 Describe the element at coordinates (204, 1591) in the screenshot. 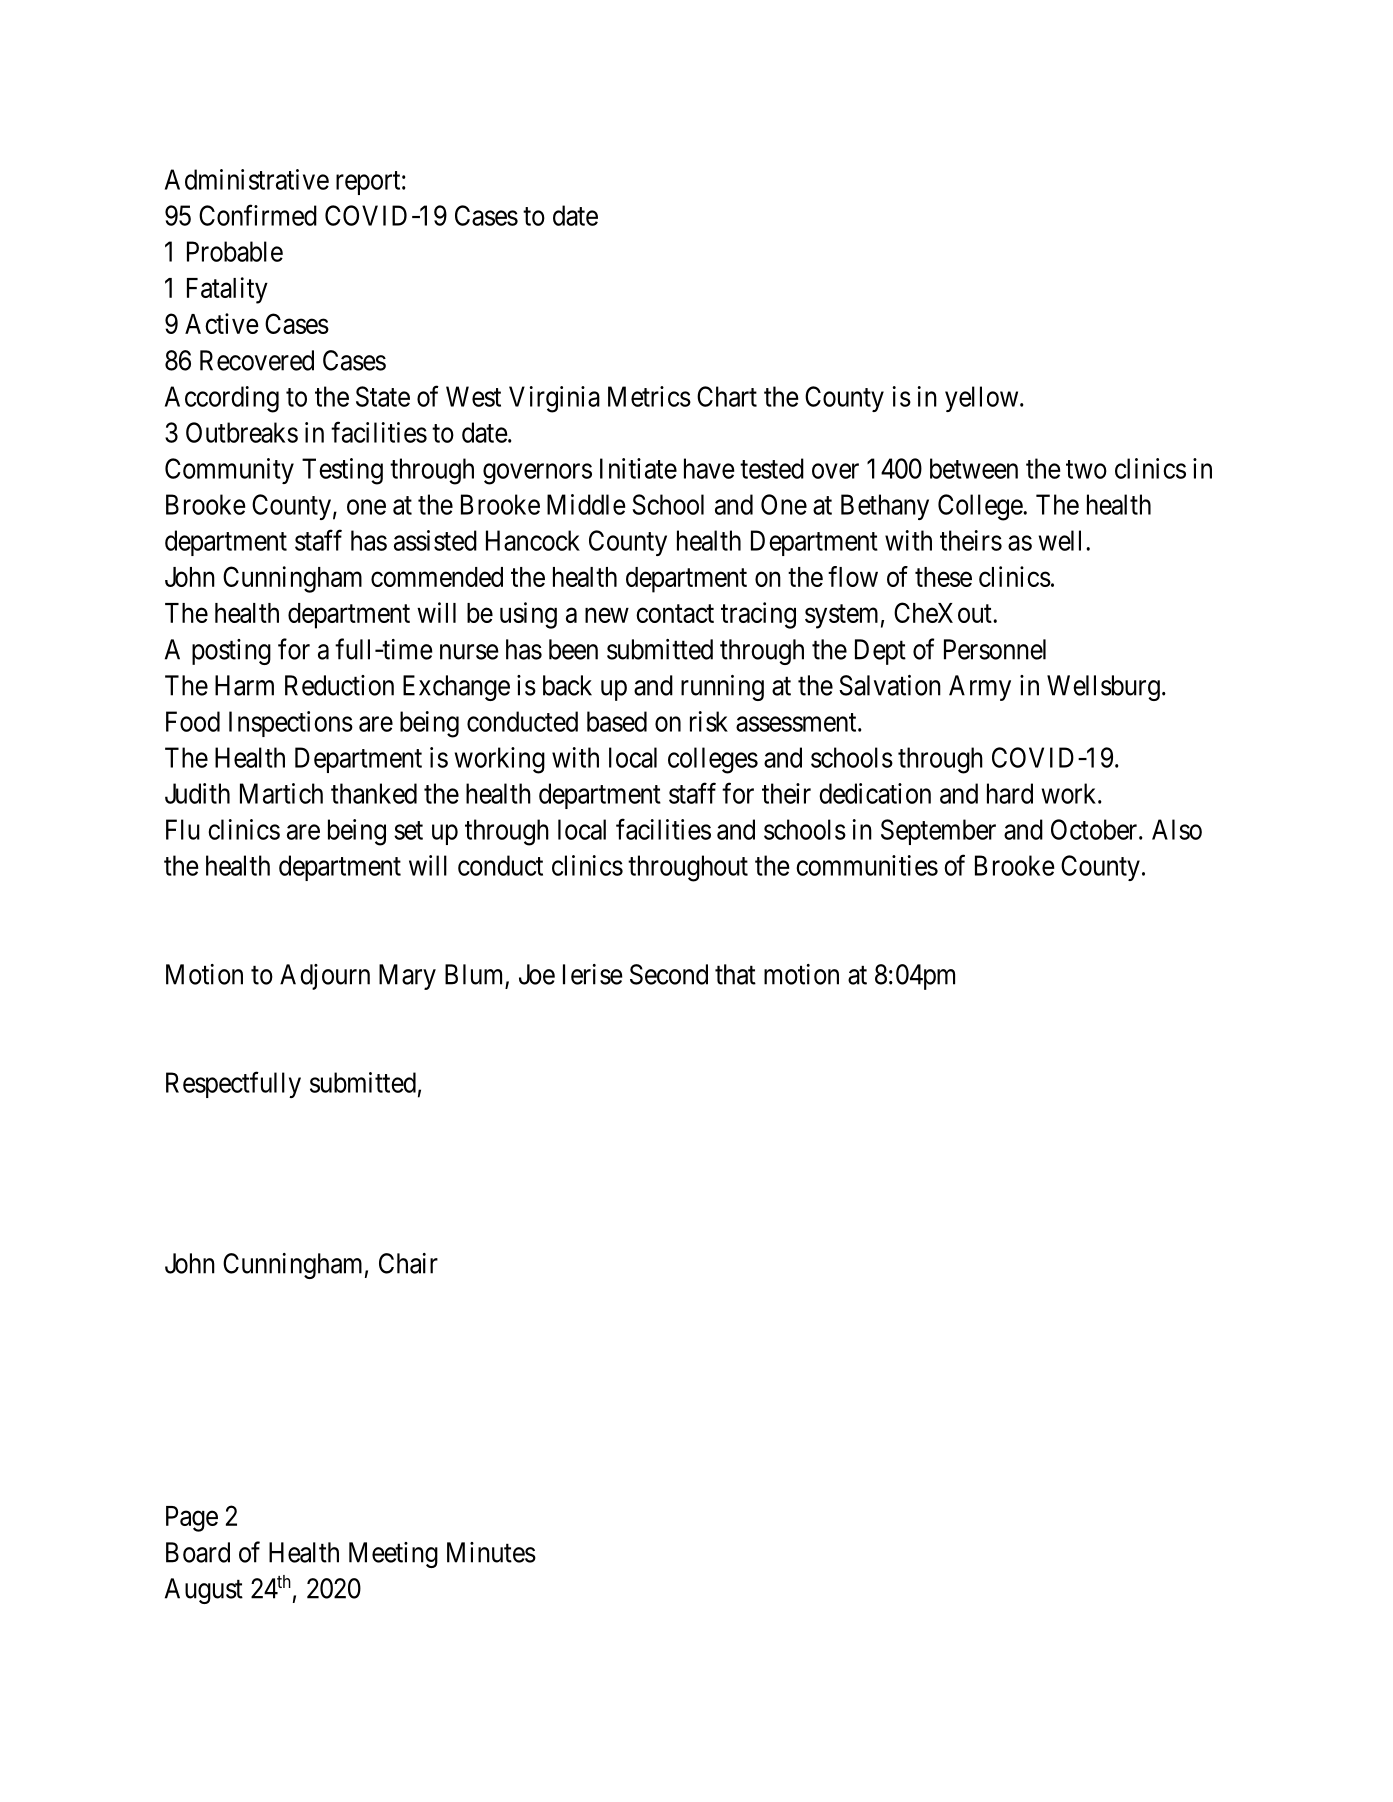

I see `August` at that location.
